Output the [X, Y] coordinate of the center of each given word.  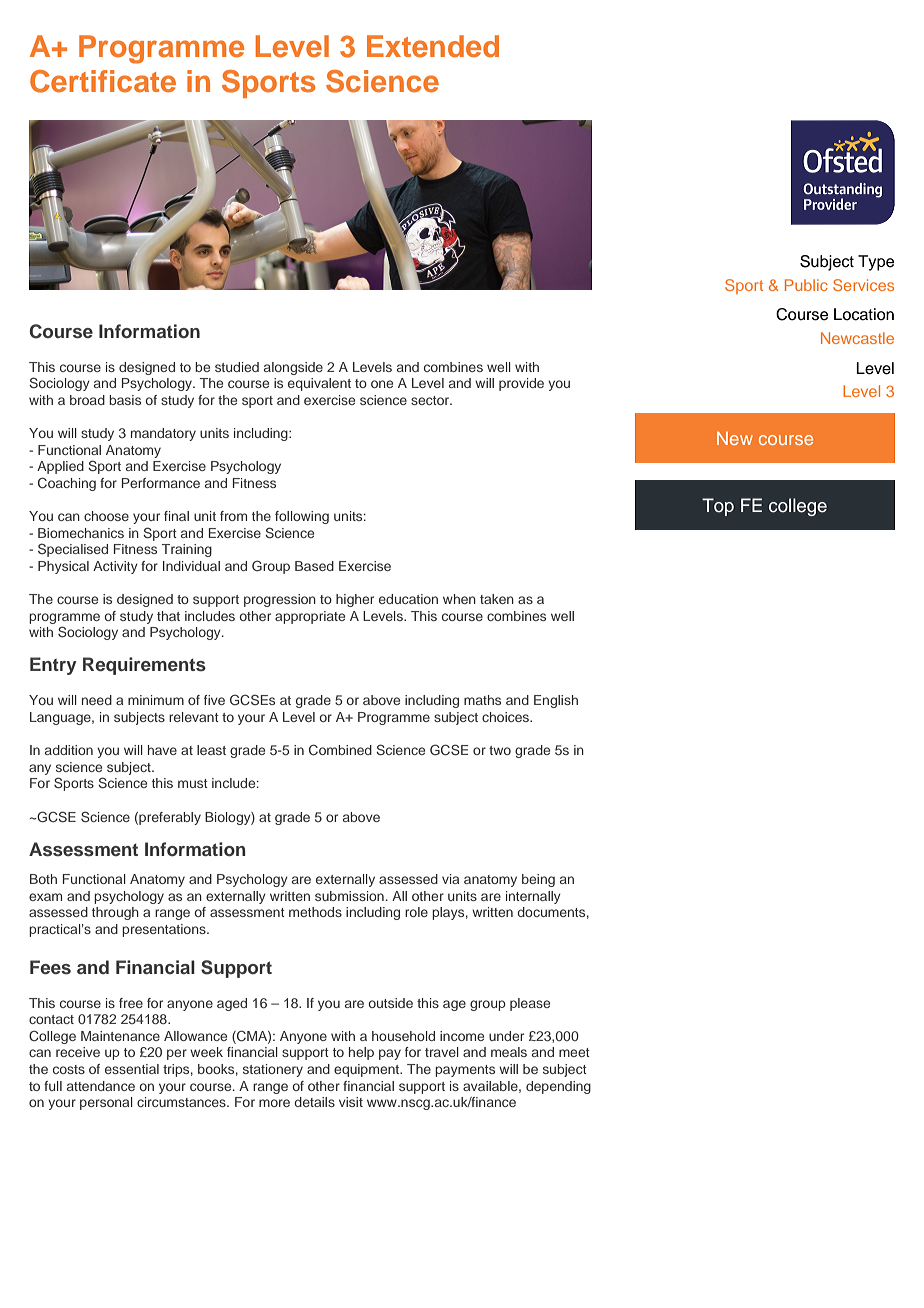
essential [132, 1069]
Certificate [103, 81]
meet [574, 1052]
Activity [115, 567]
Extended [433, 46]
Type [876, 263]
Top [718, 507]
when [459, 599]
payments [465, 1071]
